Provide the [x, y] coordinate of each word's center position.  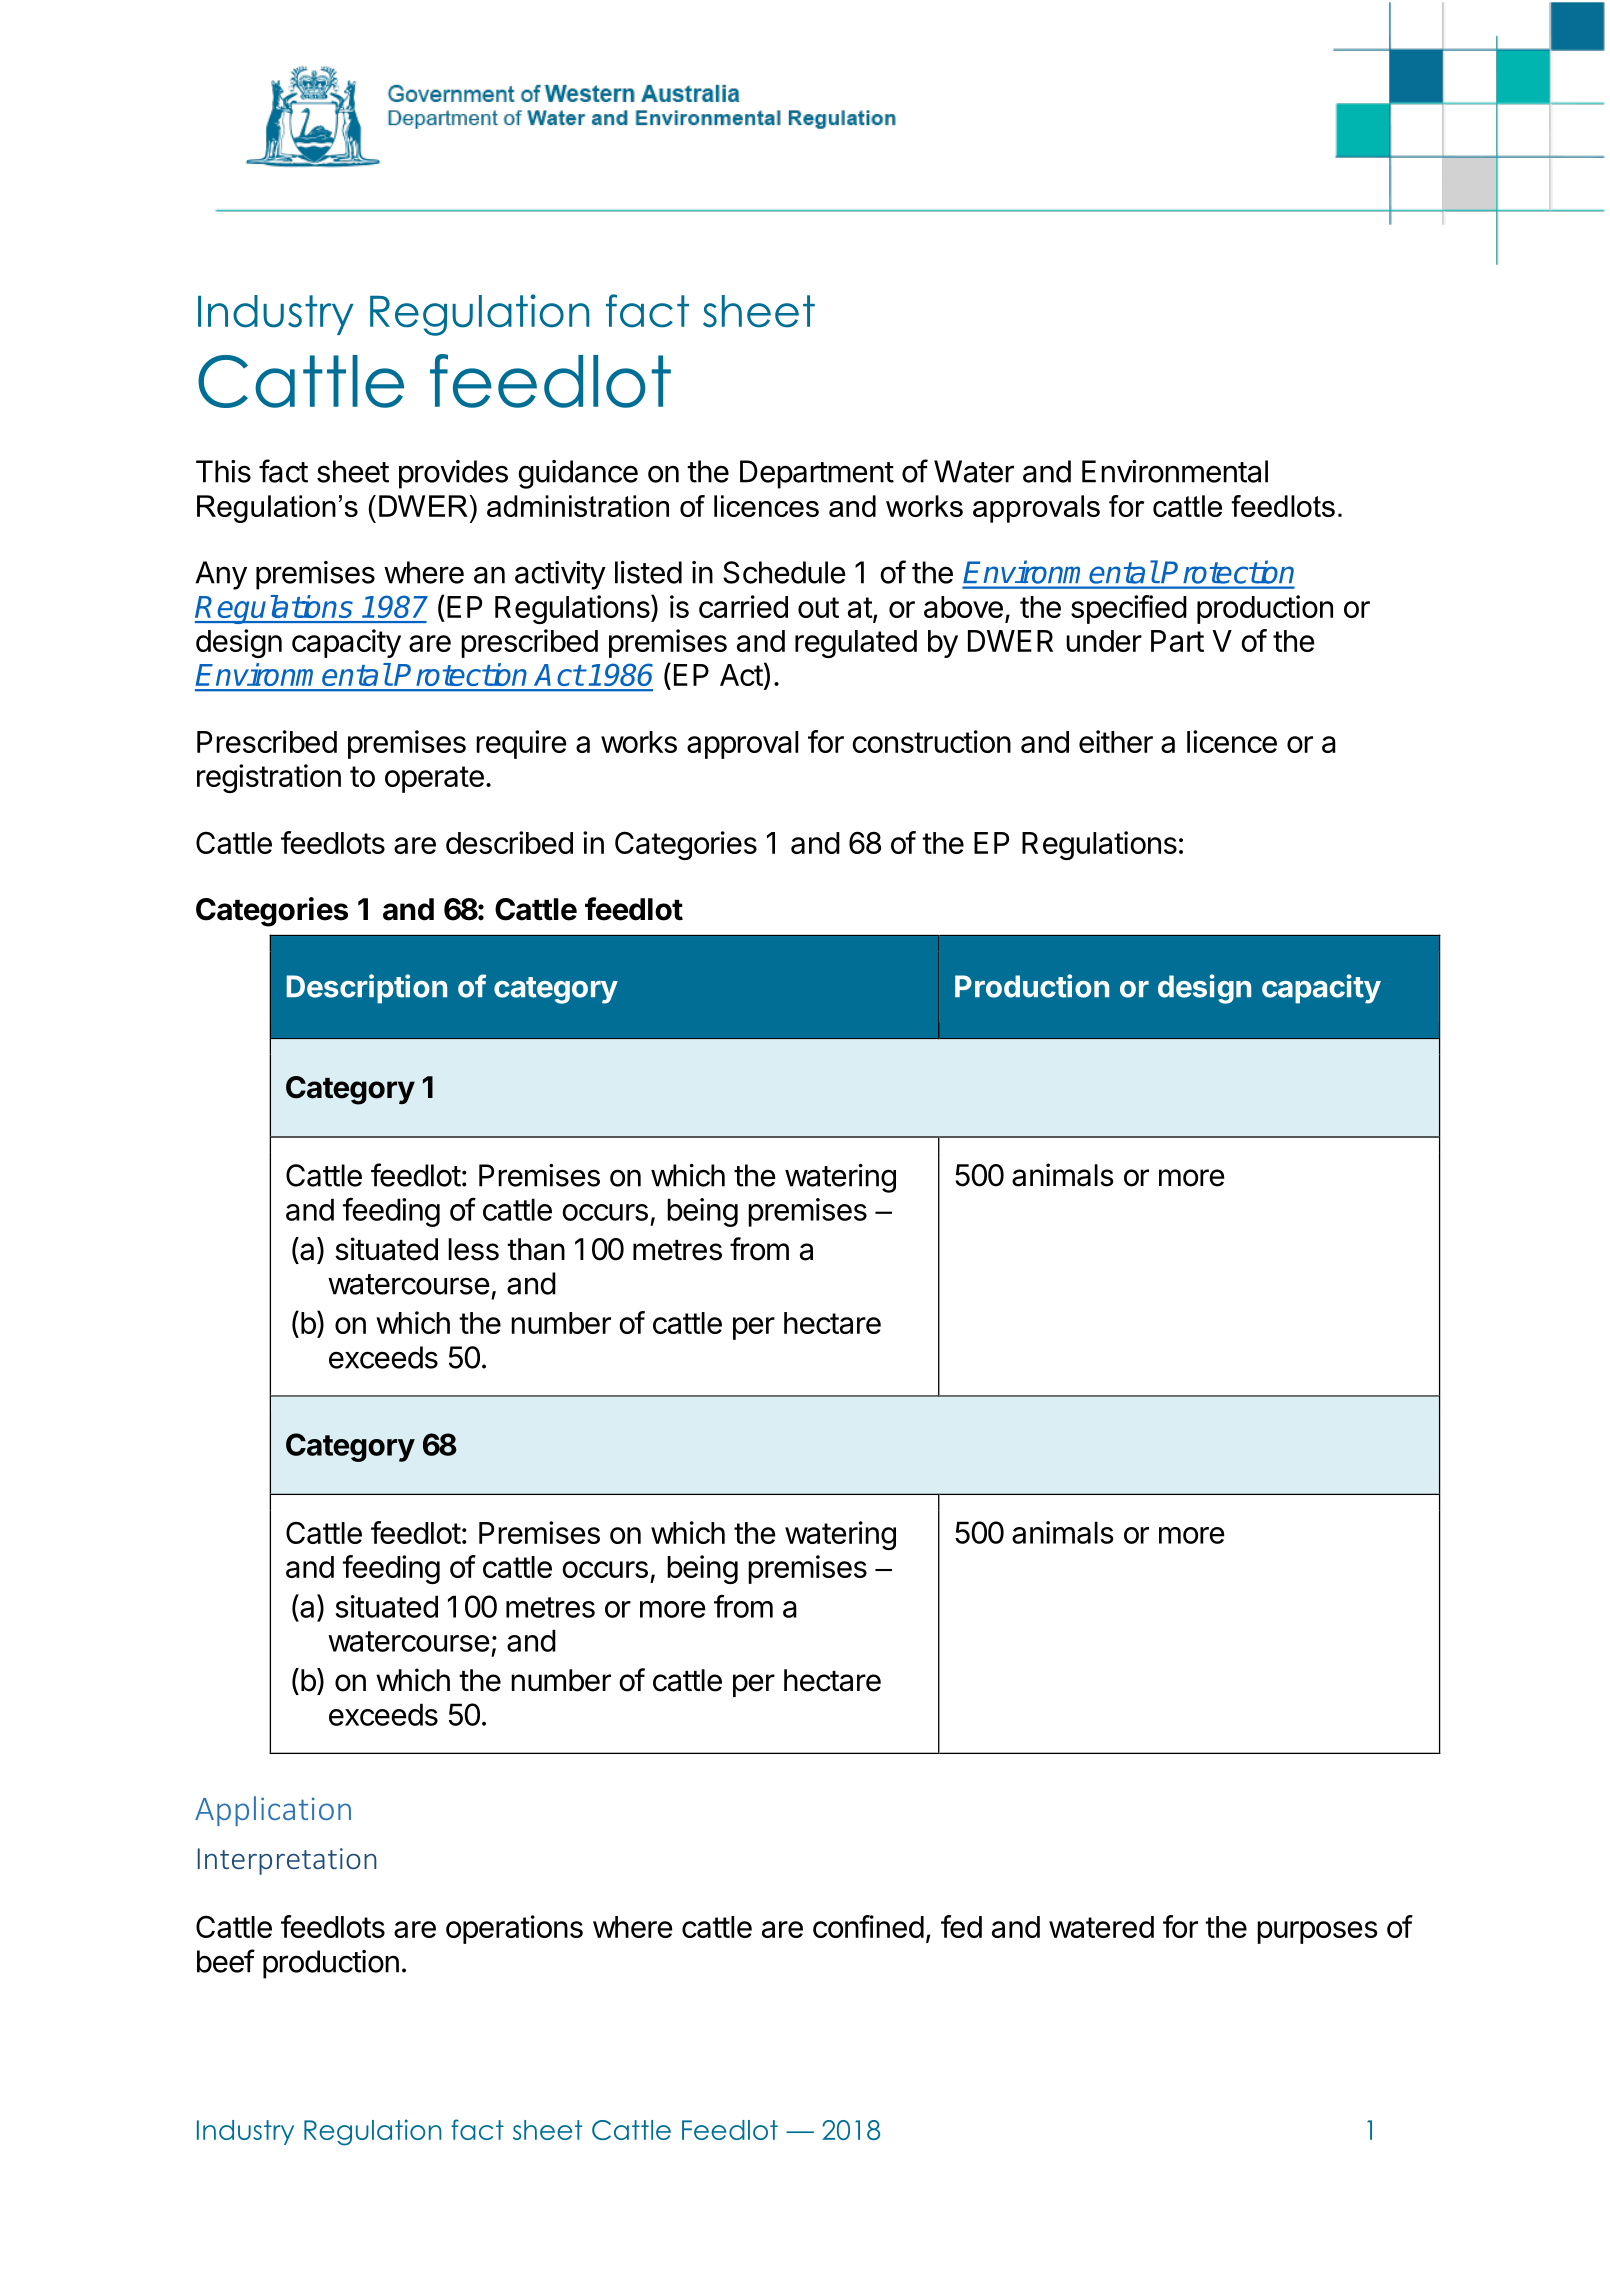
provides [453, 474]
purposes [1317, 1932]
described [509, 842]
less [473, 1249]
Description [367, 989]
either [1116, 741]
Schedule [784, 572]
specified [1129, 609]
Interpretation [287, 1861]
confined [868, 1926]
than [536, 1249]
